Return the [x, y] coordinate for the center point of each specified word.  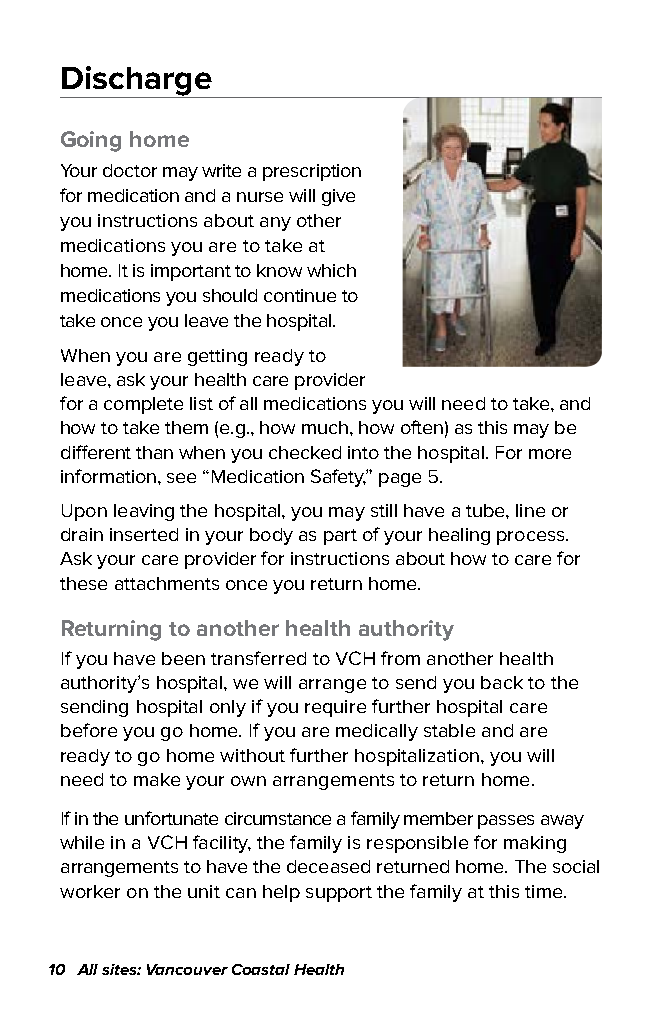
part [340, 537]
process [532, 538]
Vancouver [187, 969]
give [338, 197]
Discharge [137, 82]
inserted [144, 534]
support [339, 894]
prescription [312, 172]
